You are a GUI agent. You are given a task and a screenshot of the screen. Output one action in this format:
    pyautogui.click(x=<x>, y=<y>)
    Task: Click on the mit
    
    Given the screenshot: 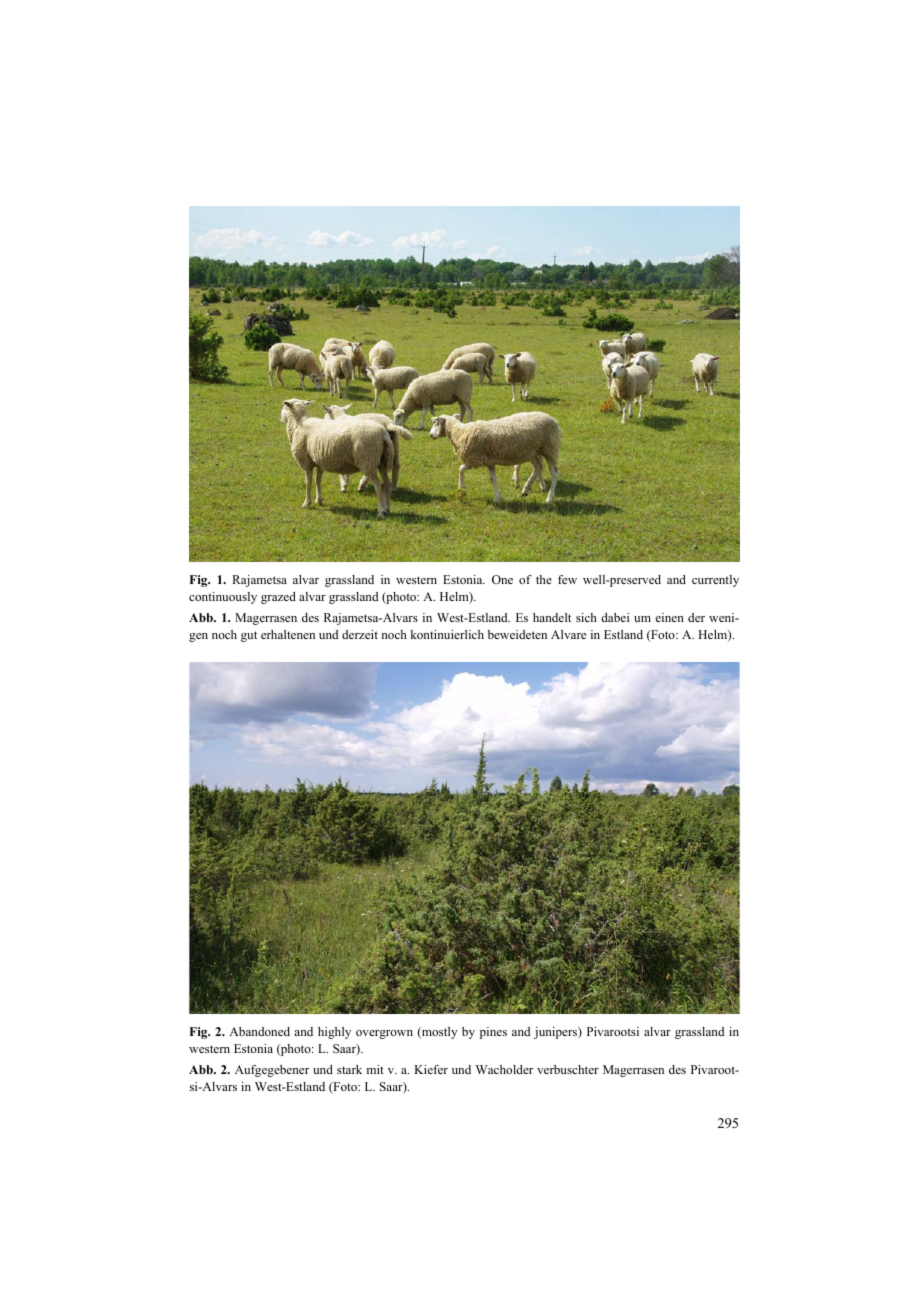 What is the action you would take?
    pyautogui.click(x=375, y=1069)
